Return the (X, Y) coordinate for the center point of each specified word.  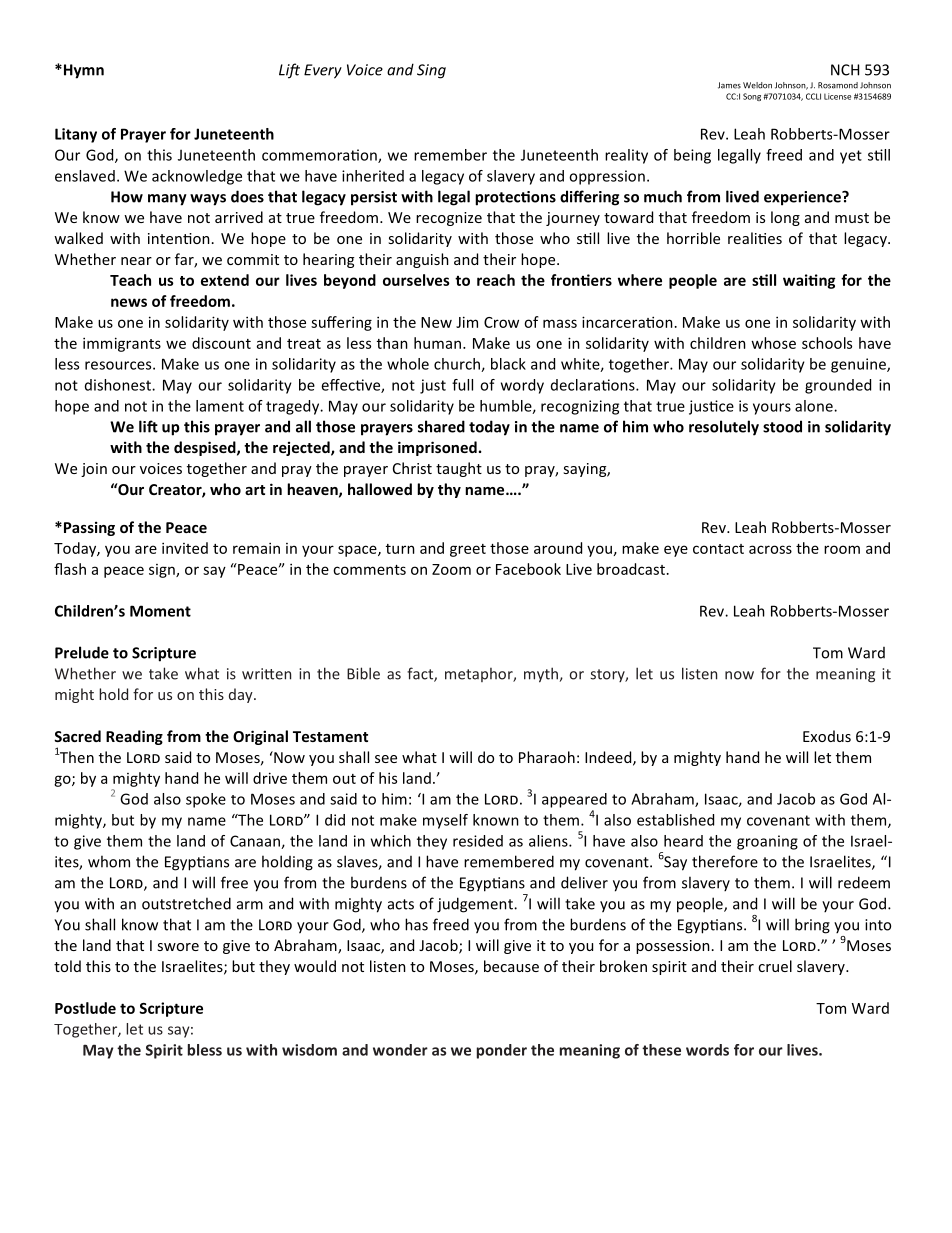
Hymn (82, 71)
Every (323, 71)
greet (468, 550)
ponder (502, 1051)
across (770, 549)
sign (163, 571)
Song (752, 97)
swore (178, 947)
